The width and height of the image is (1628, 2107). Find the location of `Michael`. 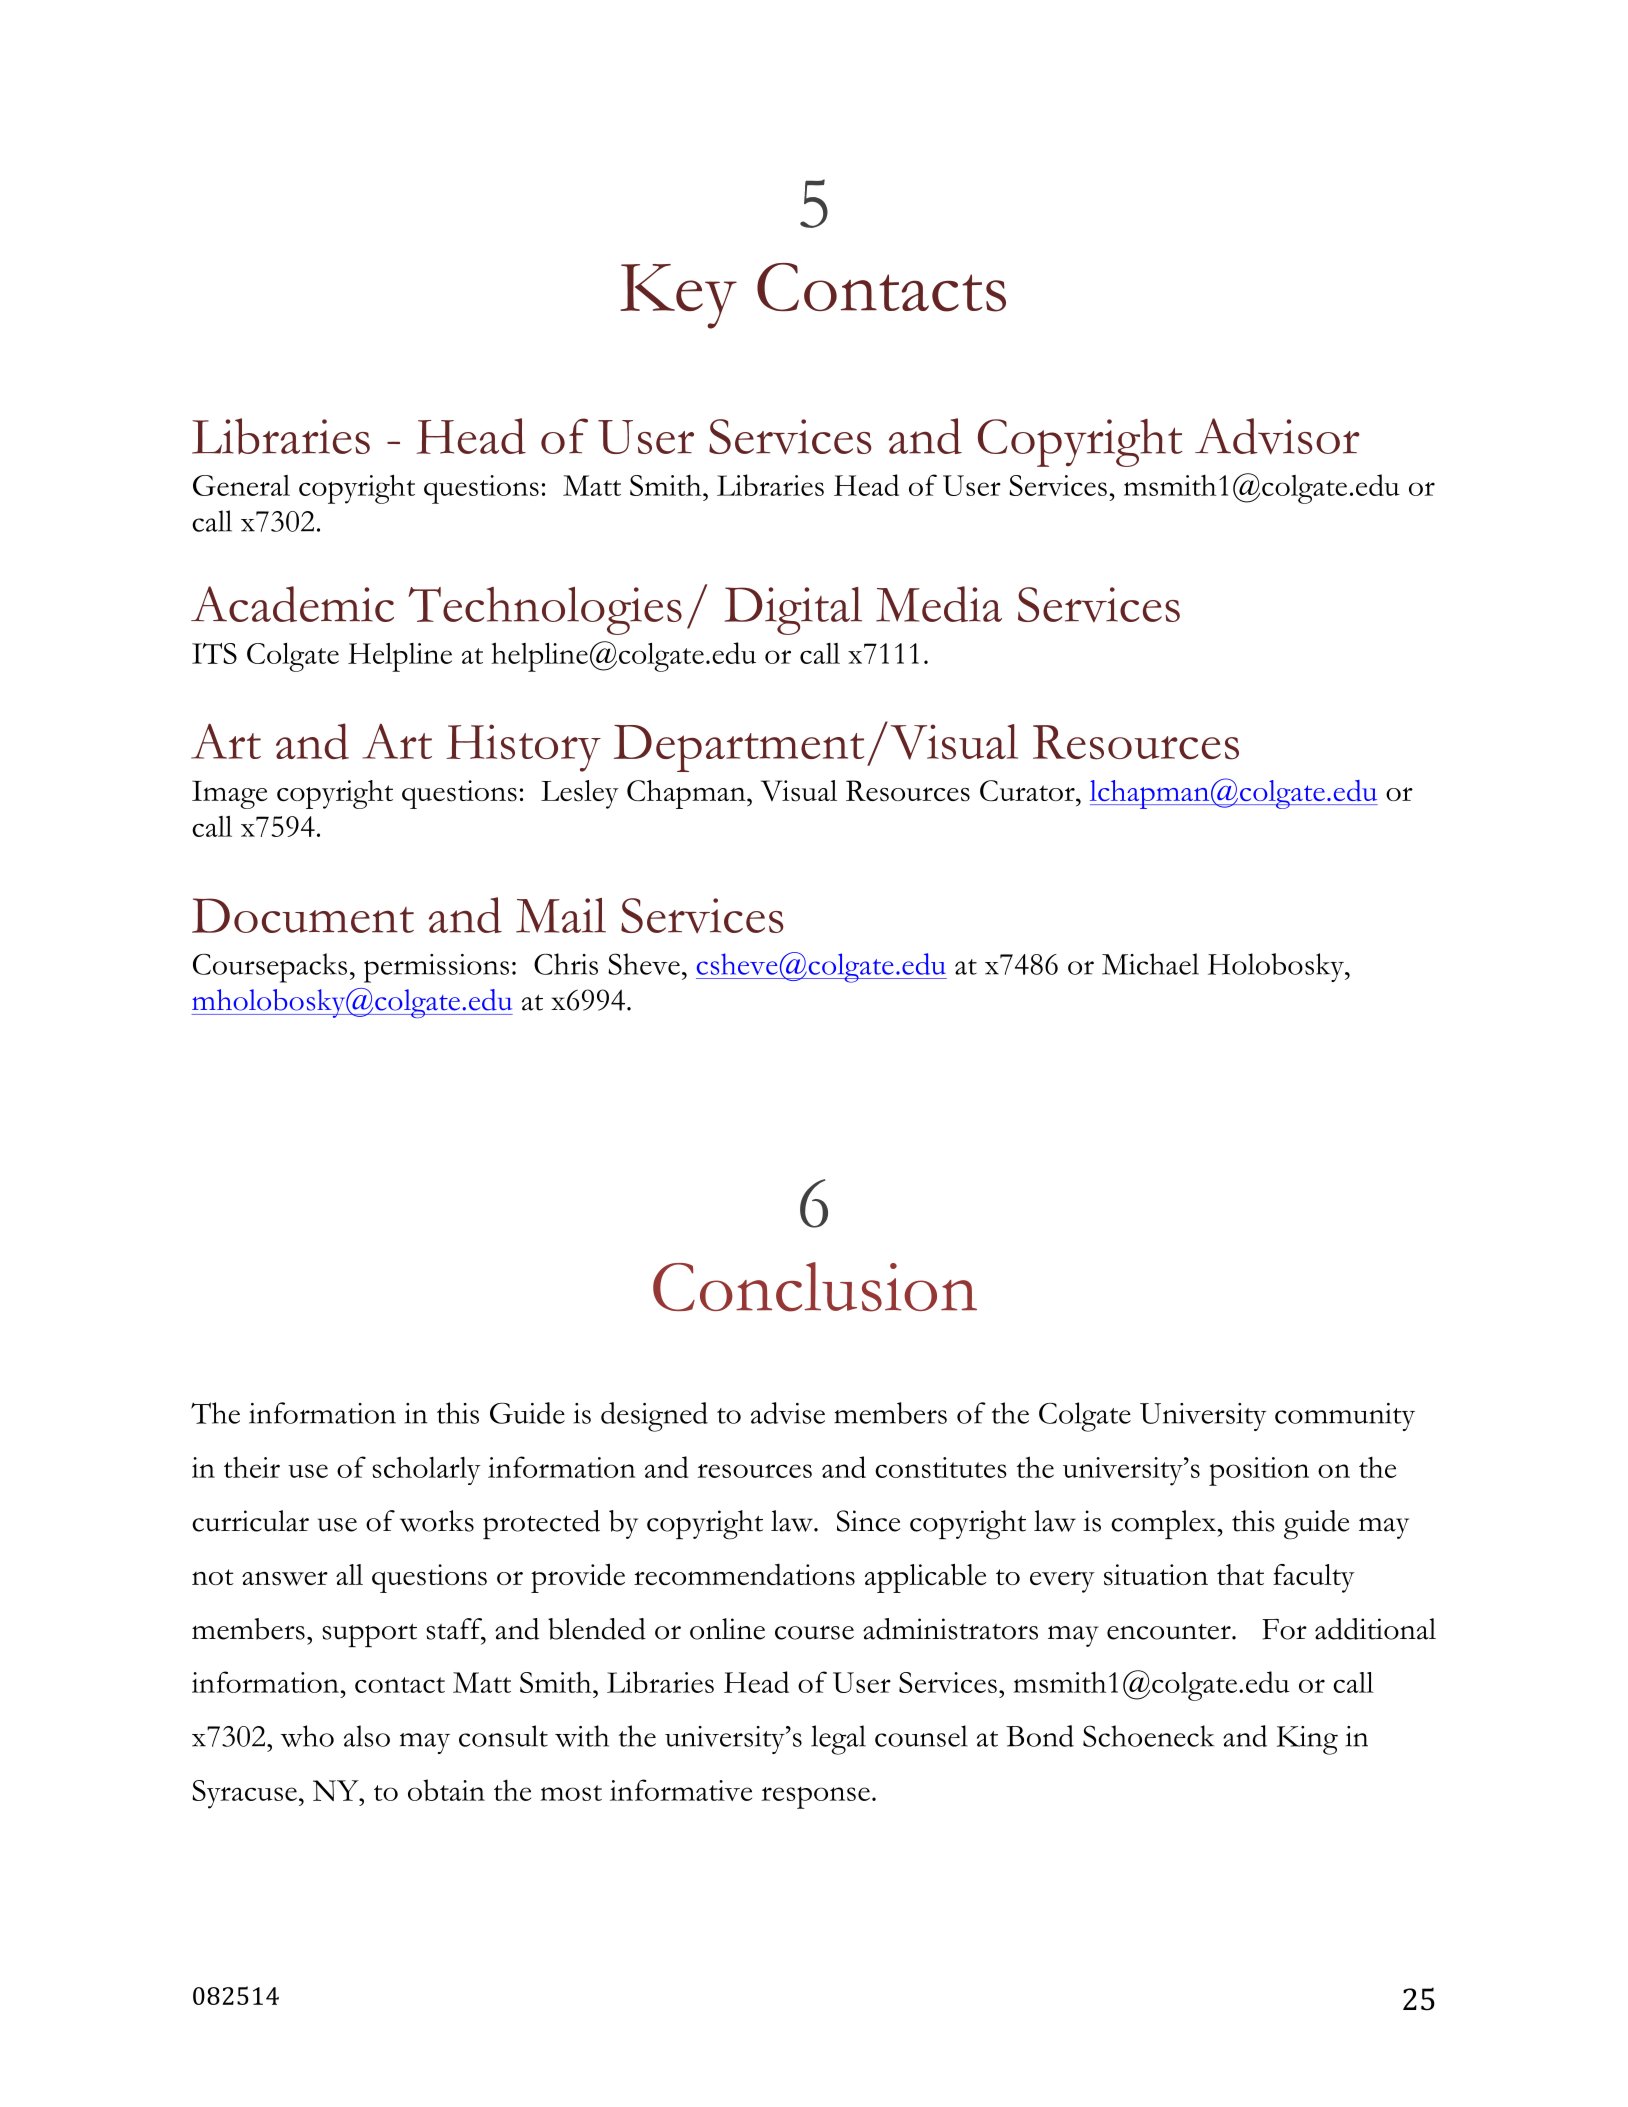

Michael is located at coordinates (1150, 964).
